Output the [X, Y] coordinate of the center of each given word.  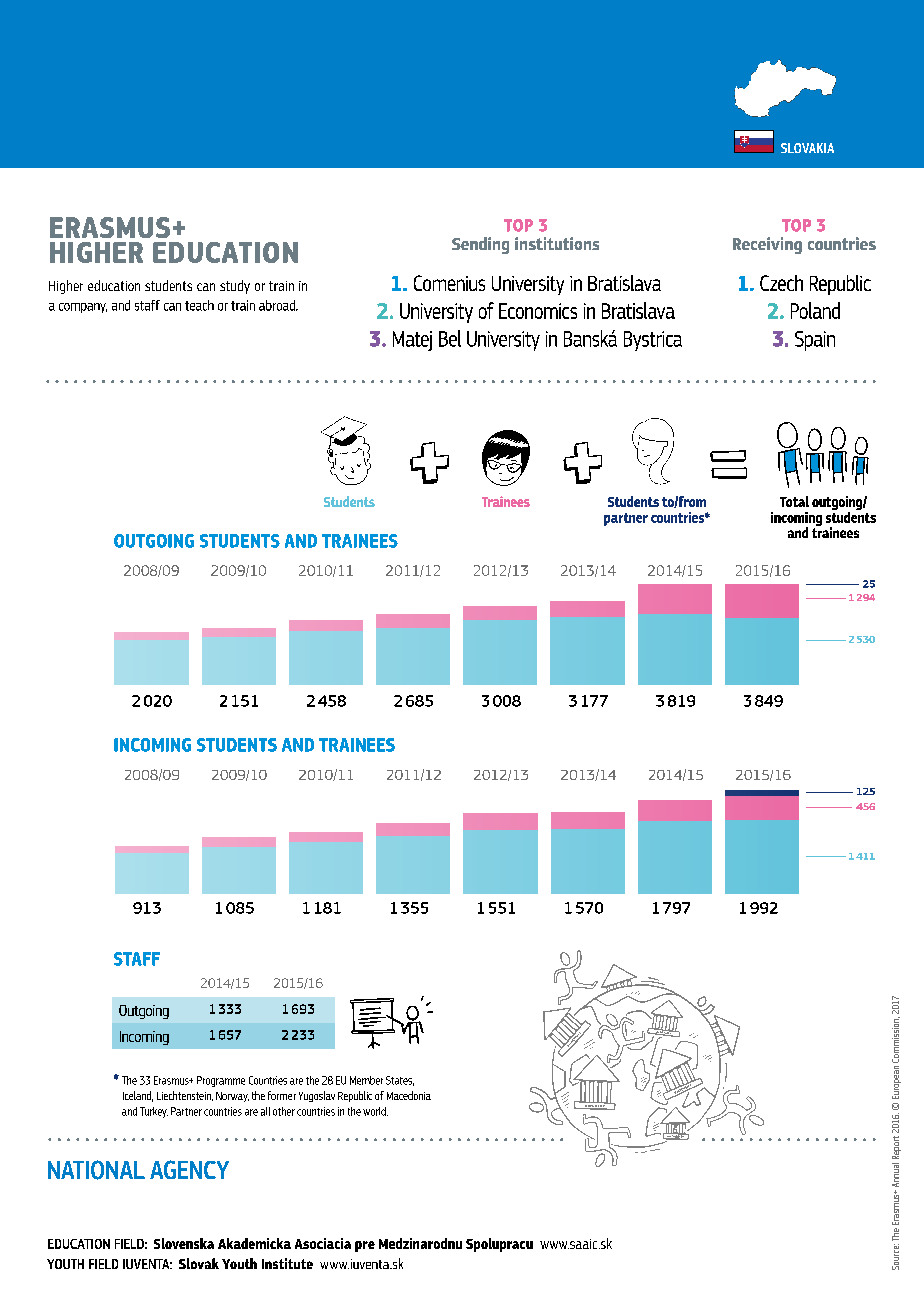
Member [366, 1080]
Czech [781, 283]
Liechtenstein [185, 1096]
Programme [221, 1081]
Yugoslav [317, 1096]
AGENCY [189, 1169]
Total [794, 501]
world [375, 1111]
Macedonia [409, 1095]
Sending [480, 245]
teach [199, 305]
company [83, 308]
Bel [450, 338]
